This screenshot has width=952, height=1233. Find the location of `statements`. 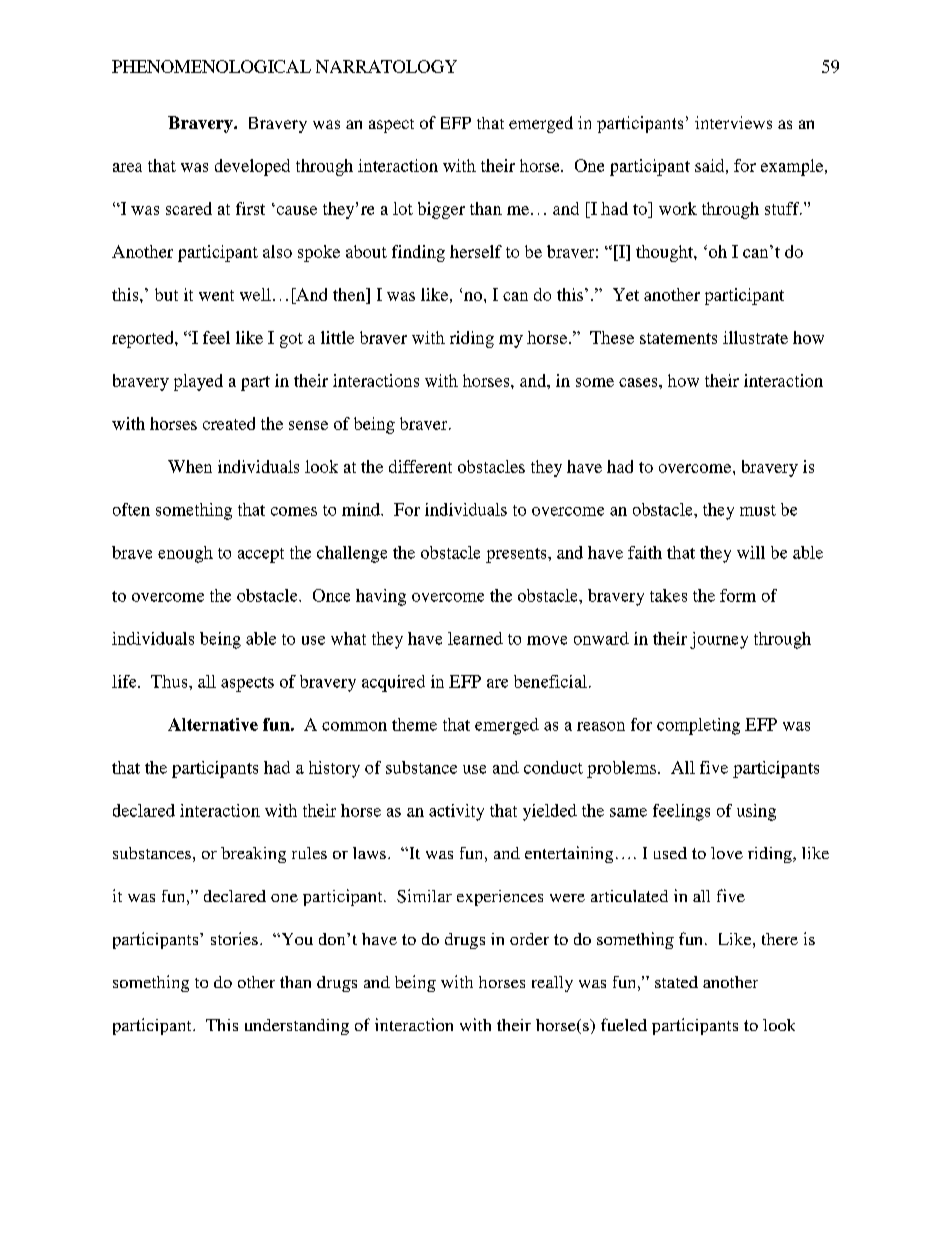

statements is located at coordinates (678, 338).
